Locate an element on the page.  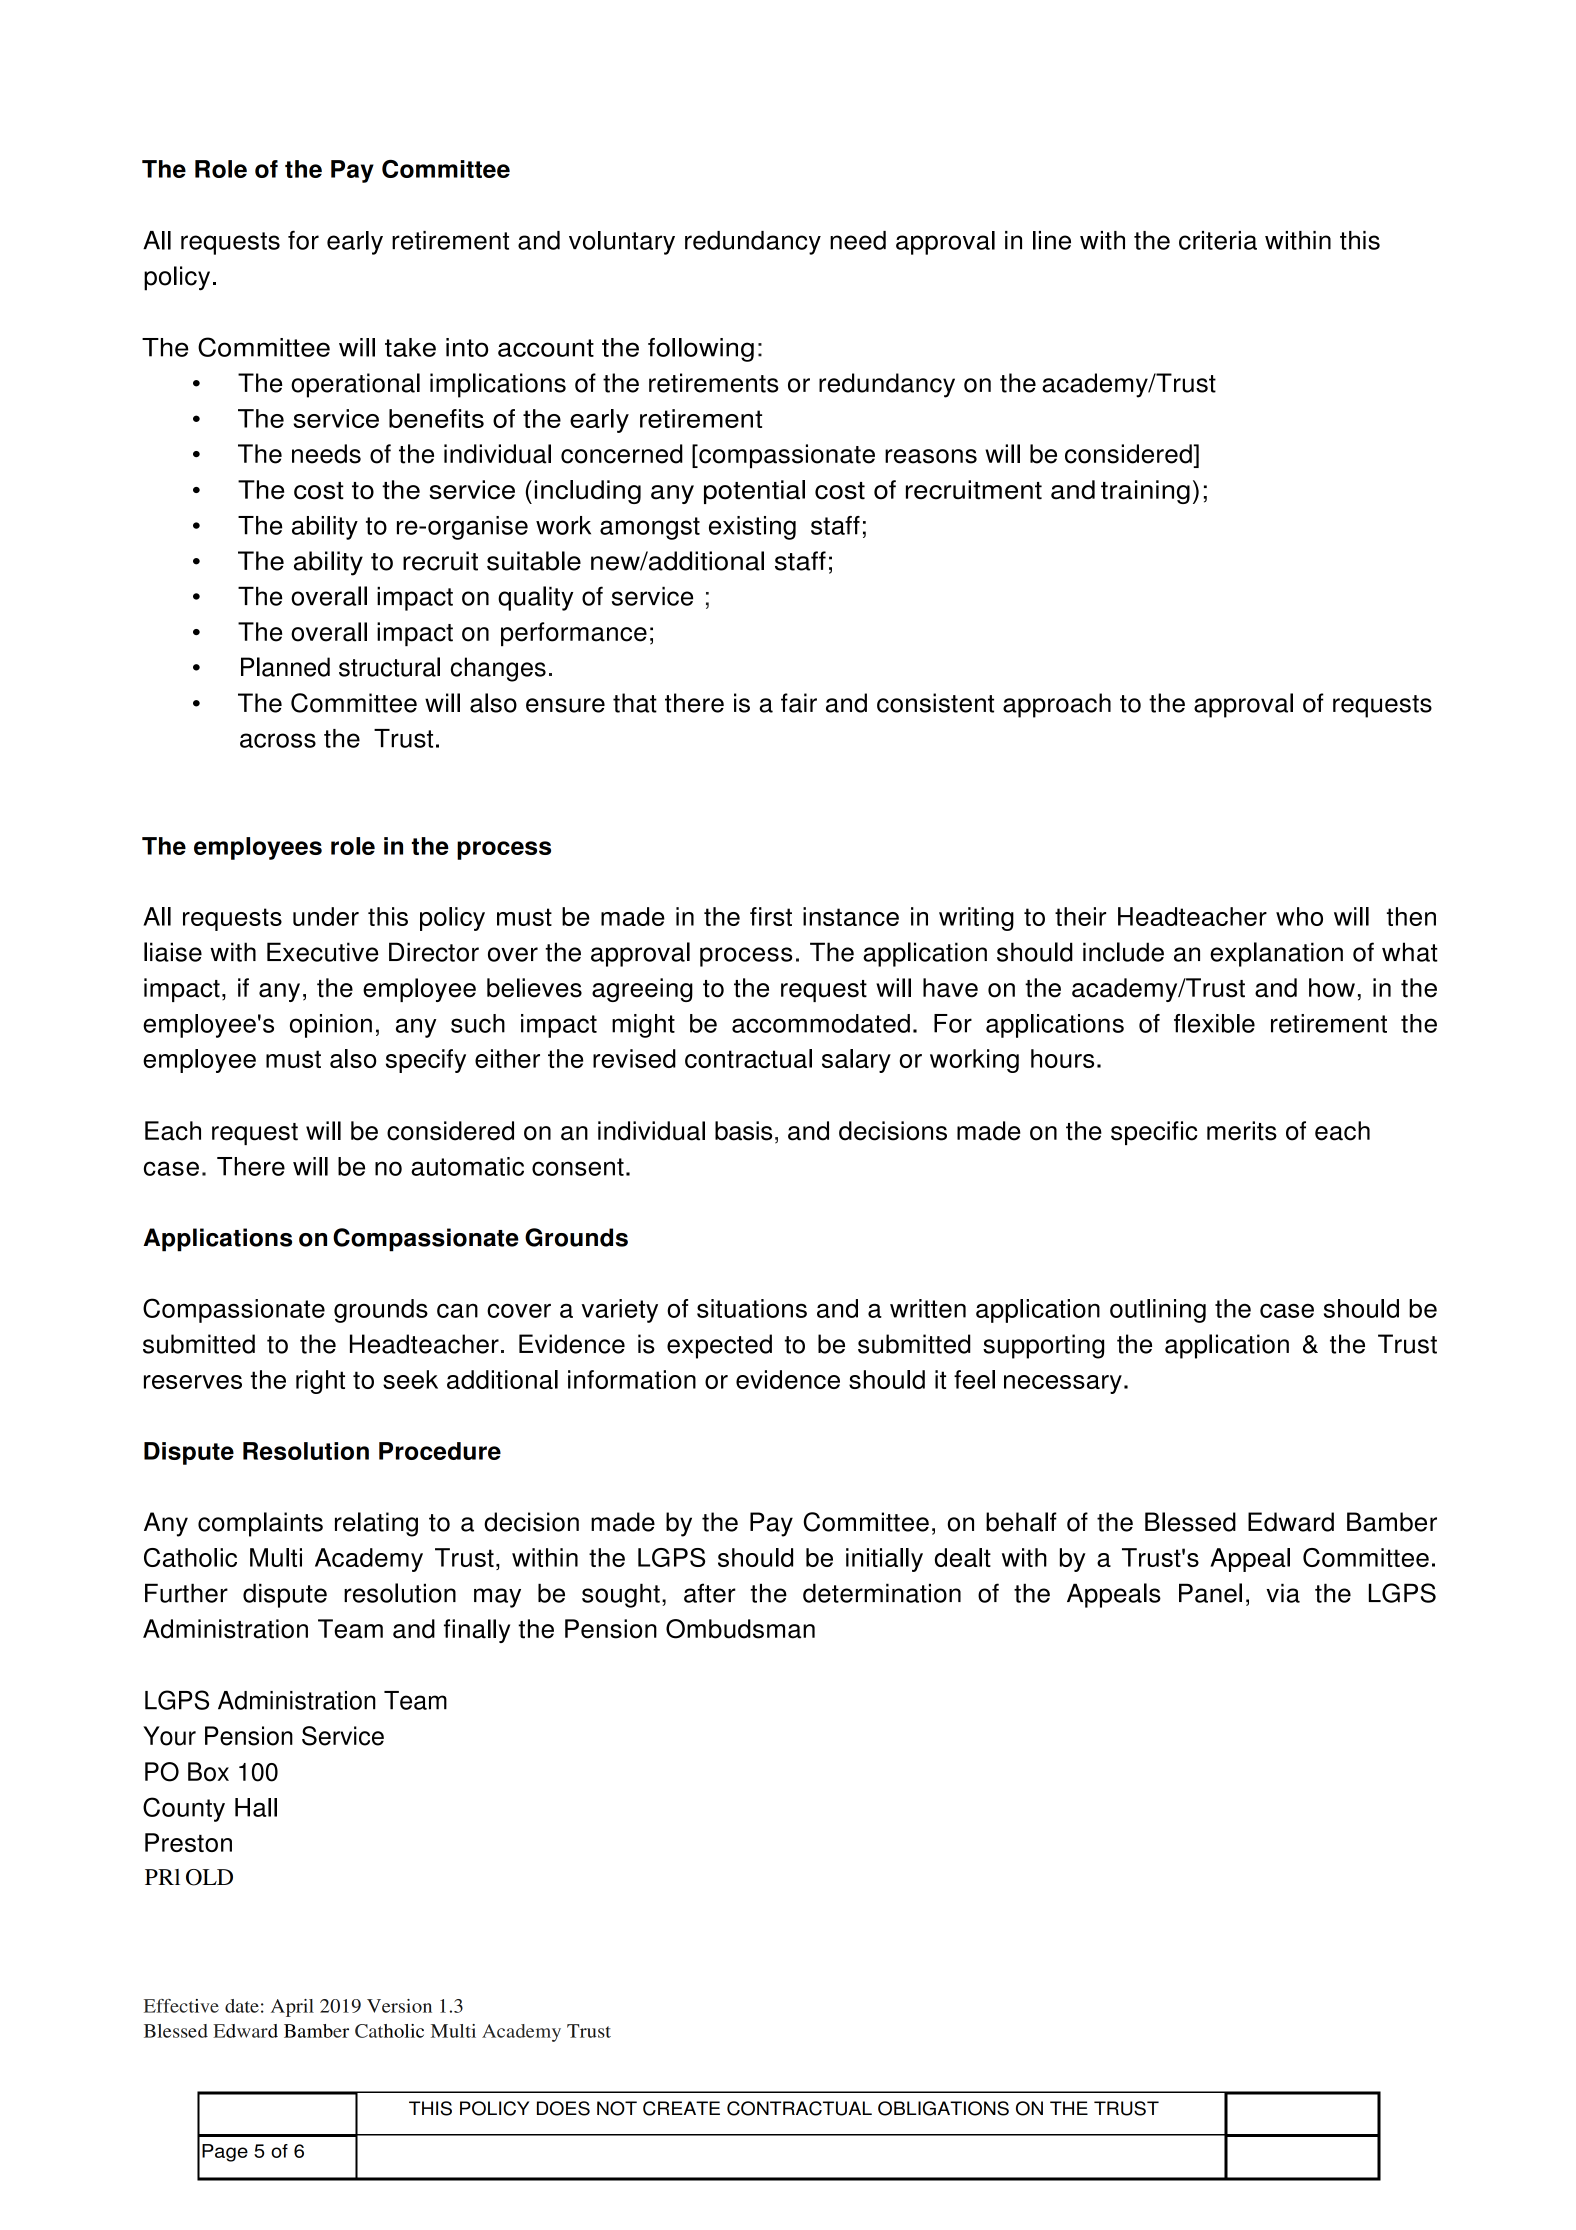
under is located at coordinates (326, 916).
